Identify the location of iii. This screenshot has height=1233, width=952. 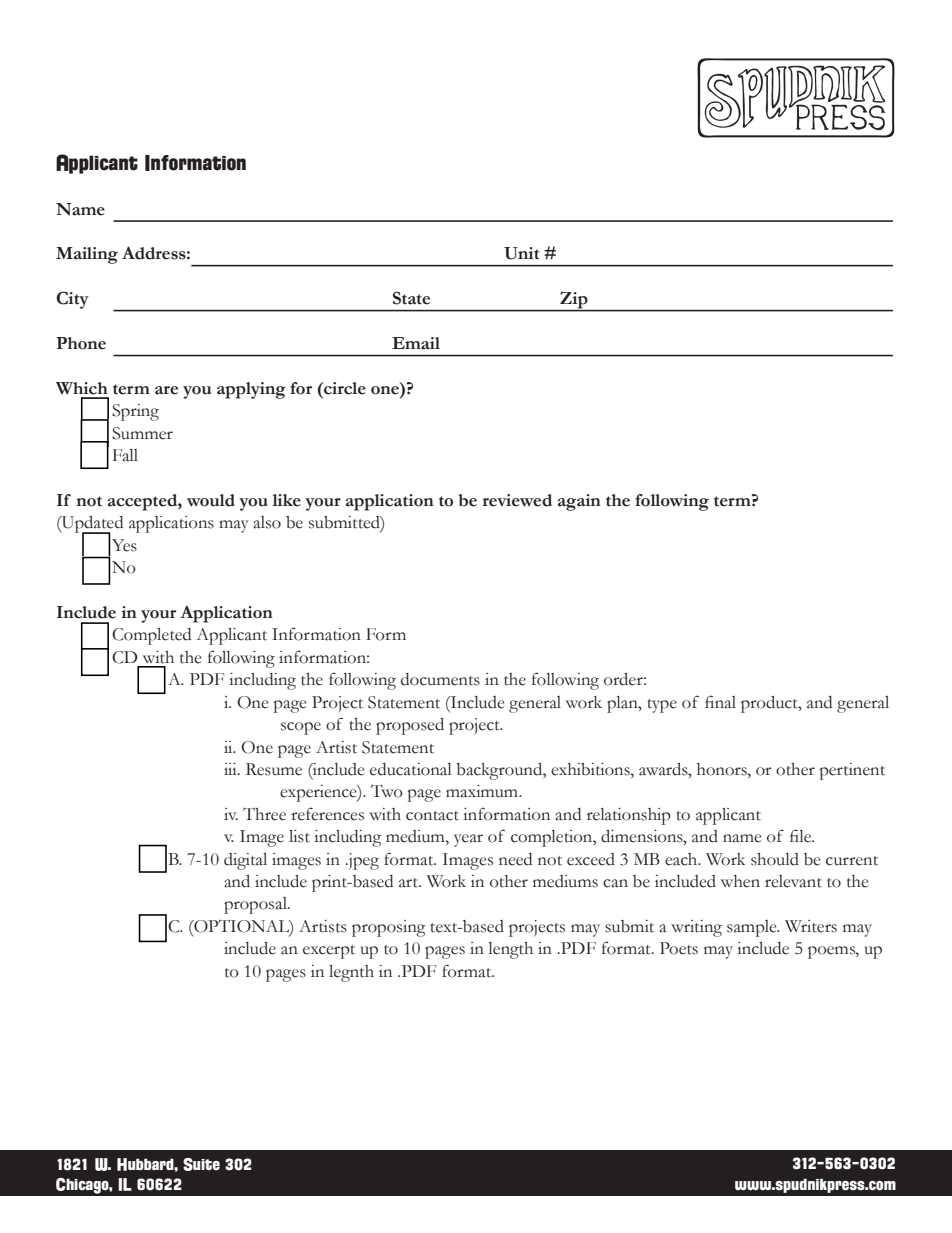
(231, 769).
